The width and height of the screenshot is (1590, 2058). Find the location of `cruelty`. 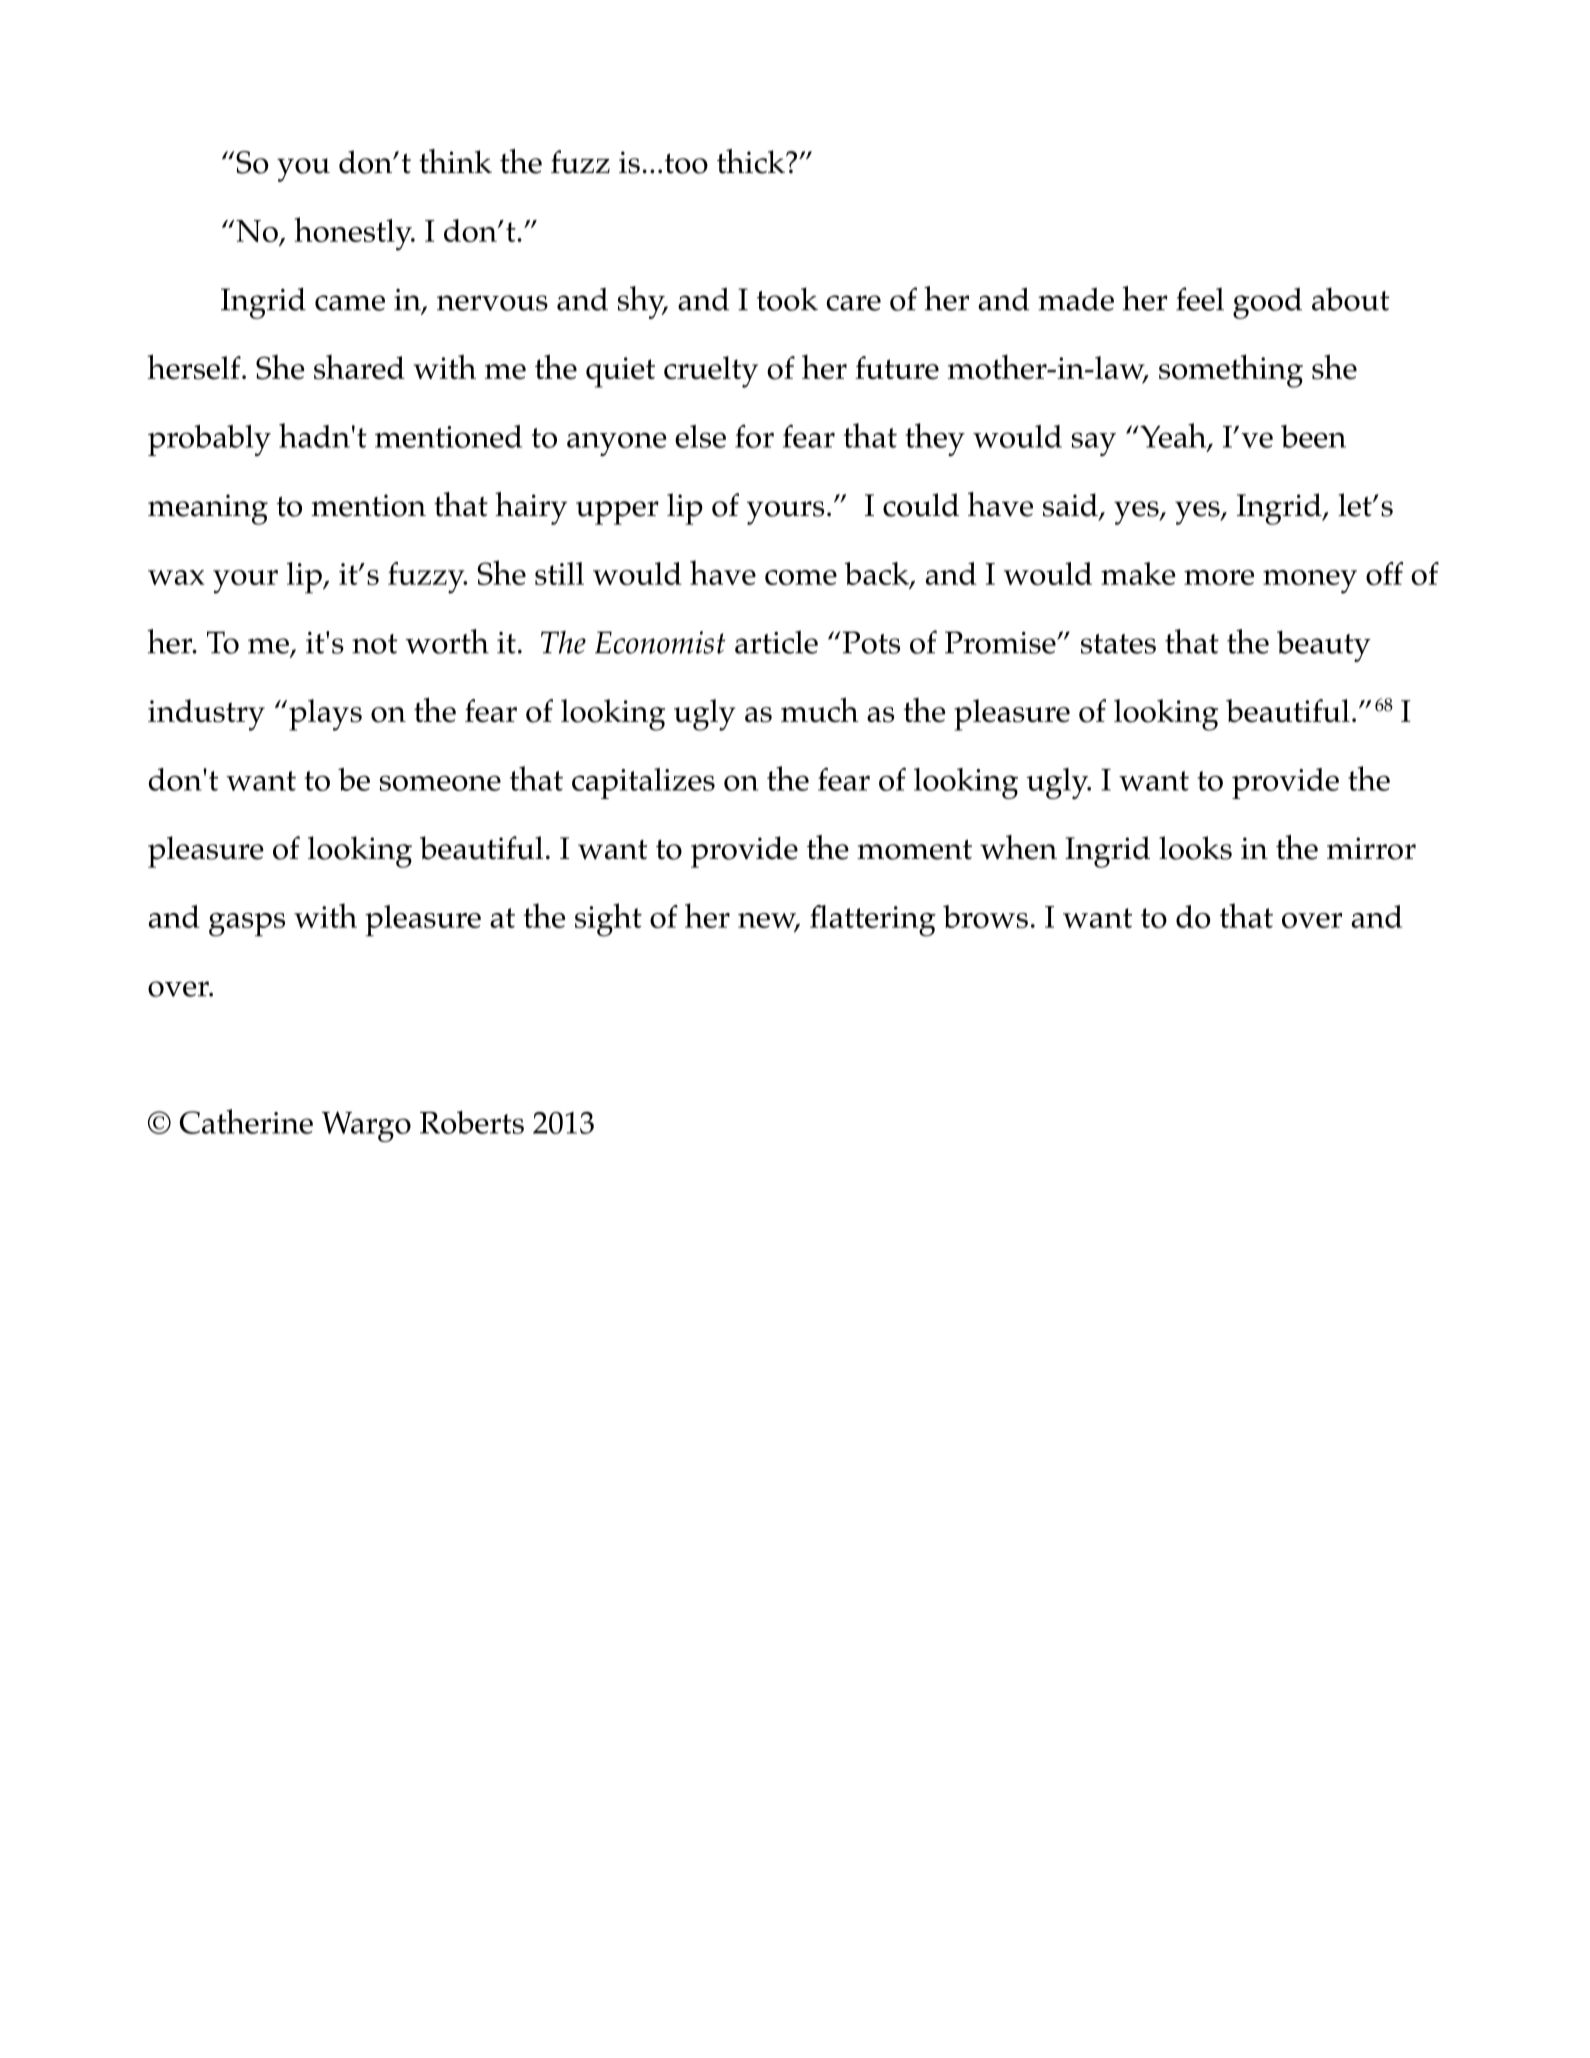

cruelty is located at coordinates (711, 372).
